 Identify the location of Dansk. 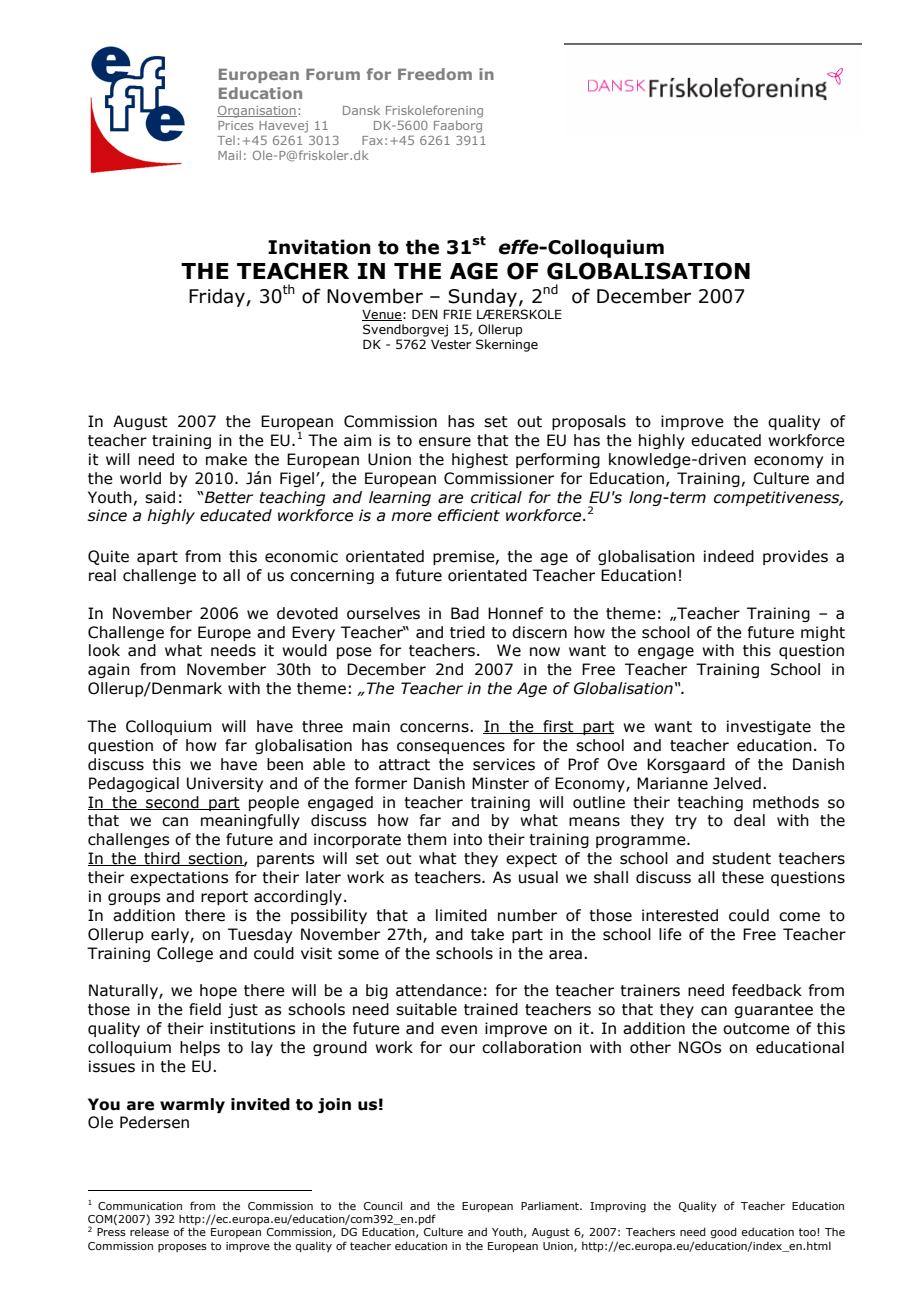
(361, 110).
